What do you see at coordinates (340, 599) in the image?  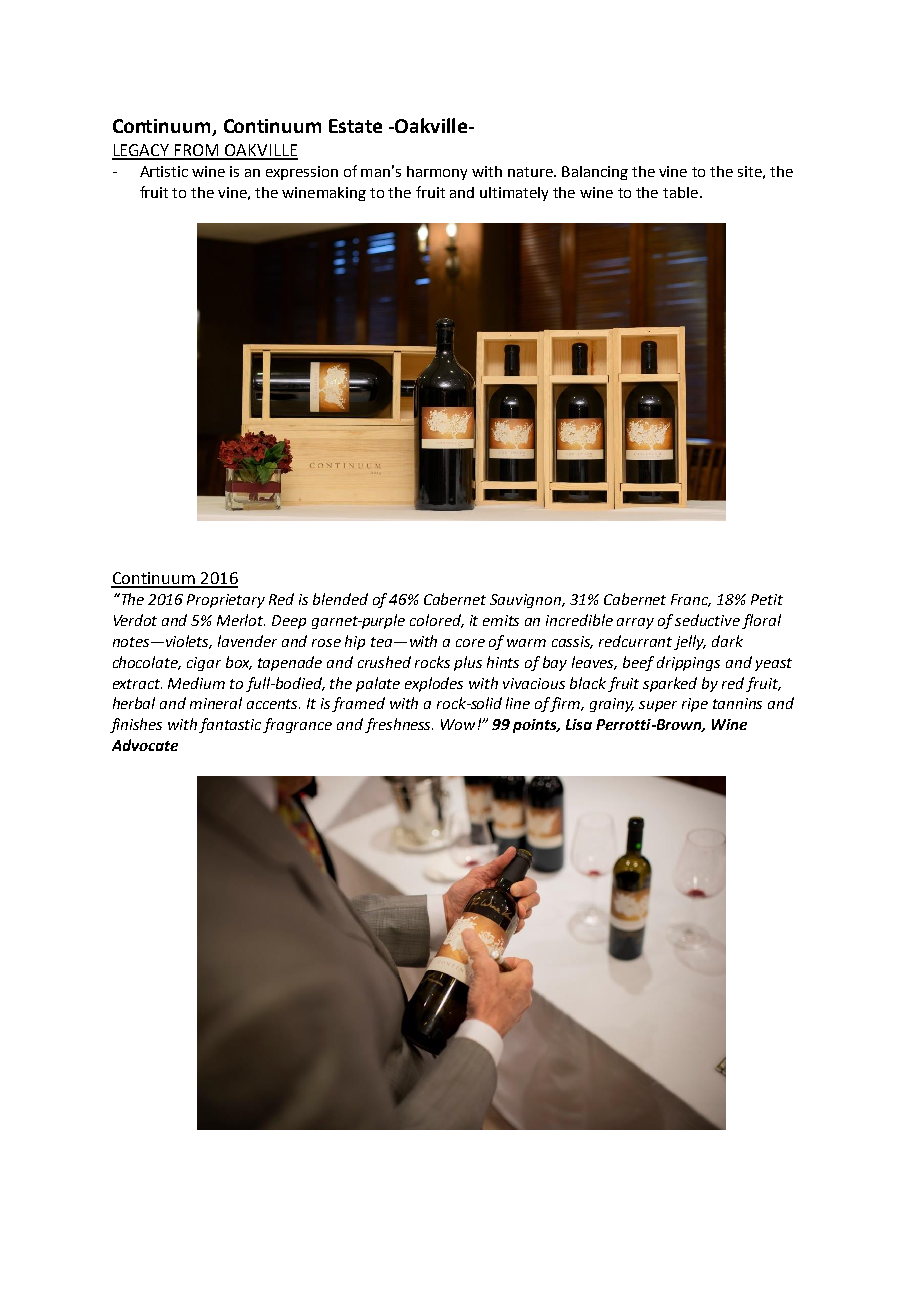 I see `blended` at bounding box center [340, 599].
